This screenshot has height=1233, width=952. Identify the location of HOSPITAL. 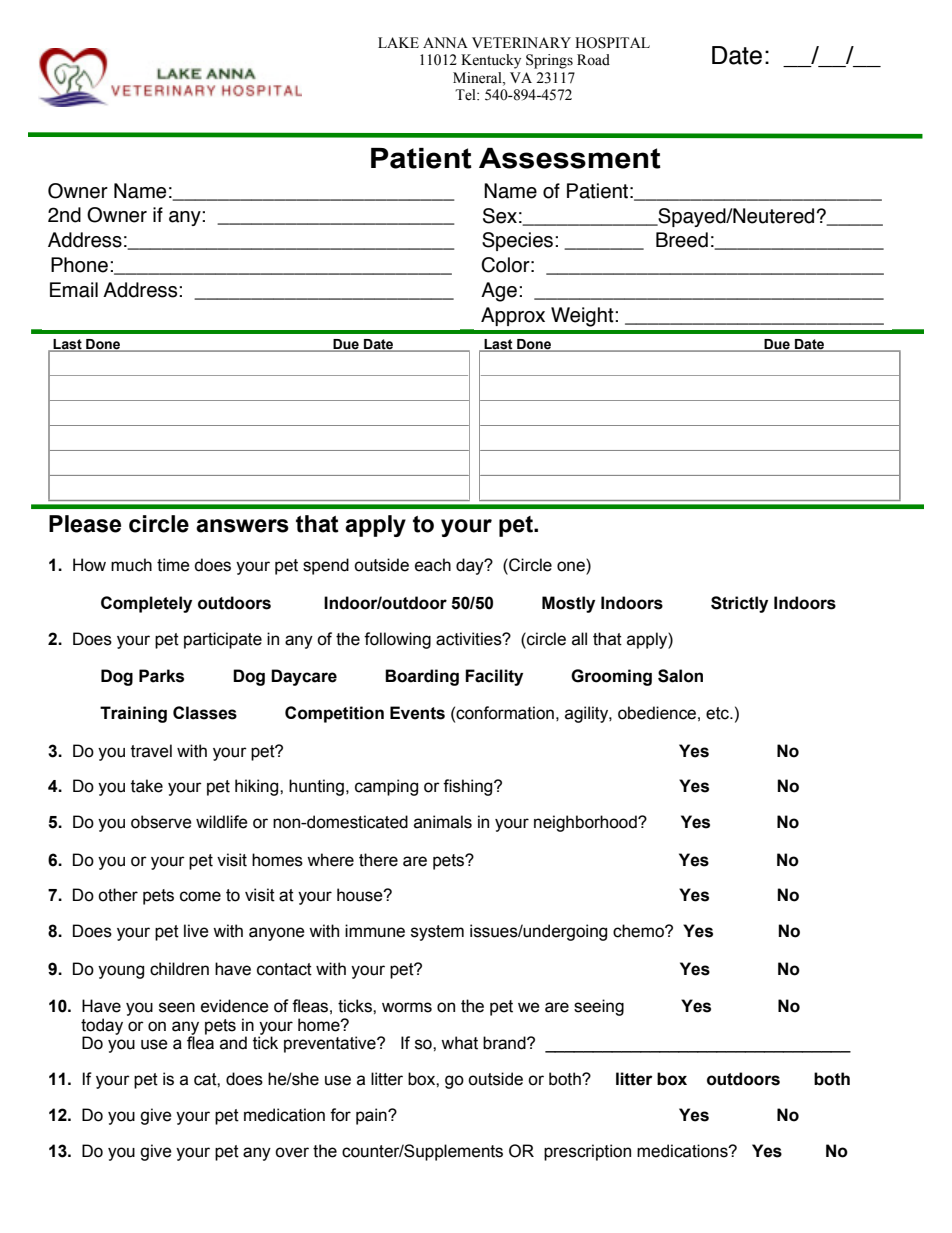
(612, 43).
